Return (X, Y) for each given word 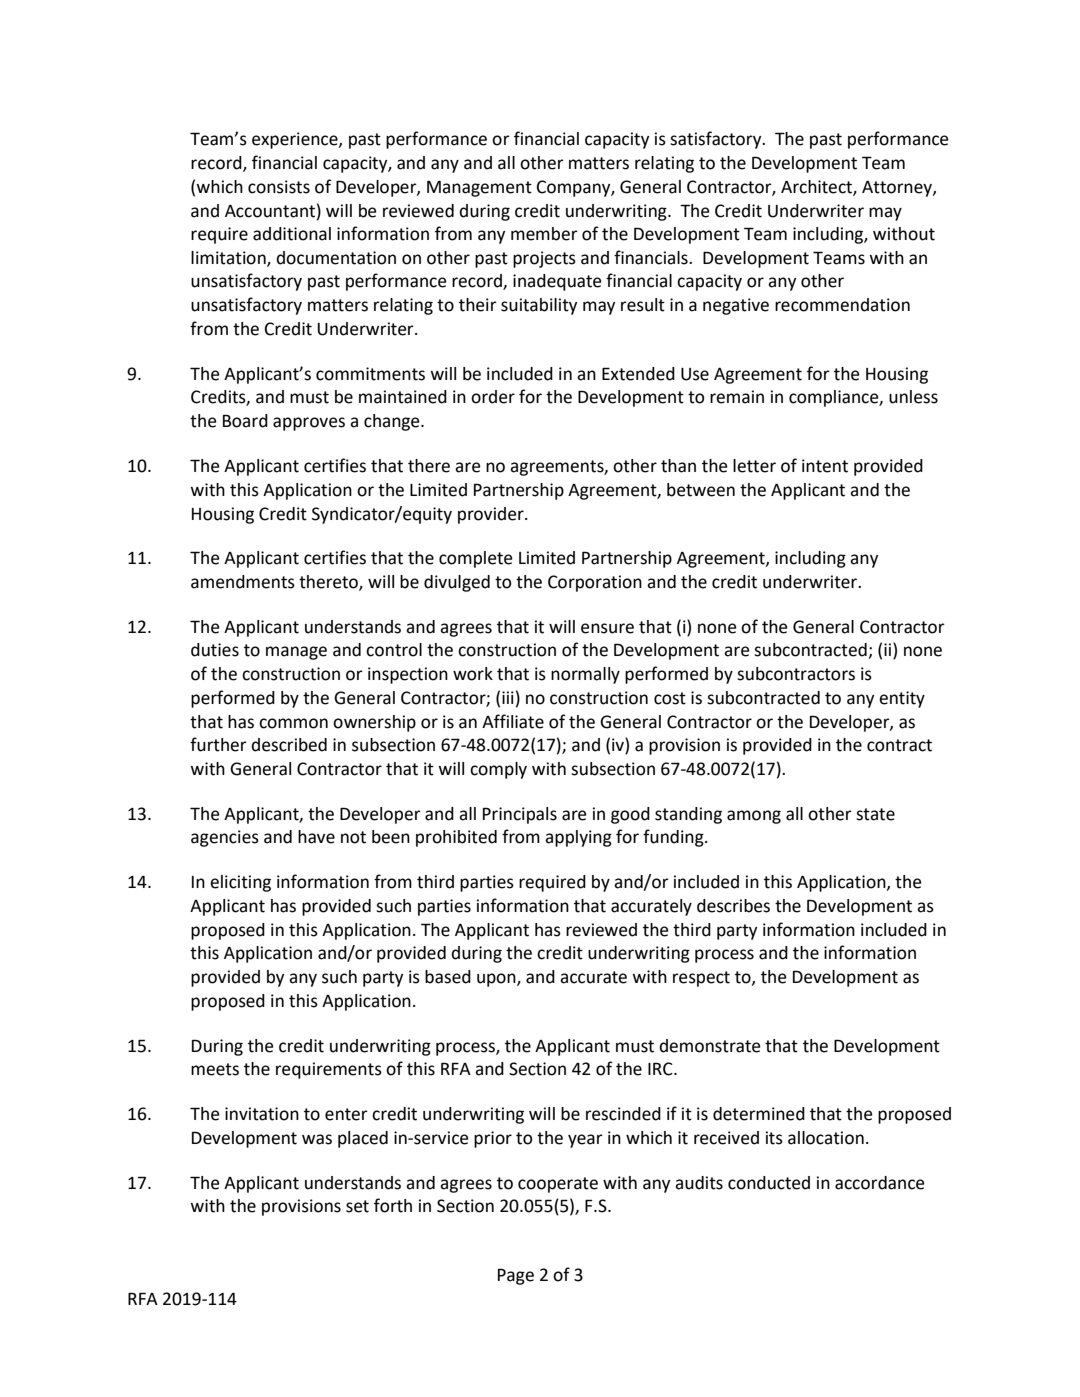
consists (279, 187)
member (544, 234)
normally (585, 675)
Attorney (898, 189)
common (293, 723)
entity (902, 699)
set (357, 1206)
